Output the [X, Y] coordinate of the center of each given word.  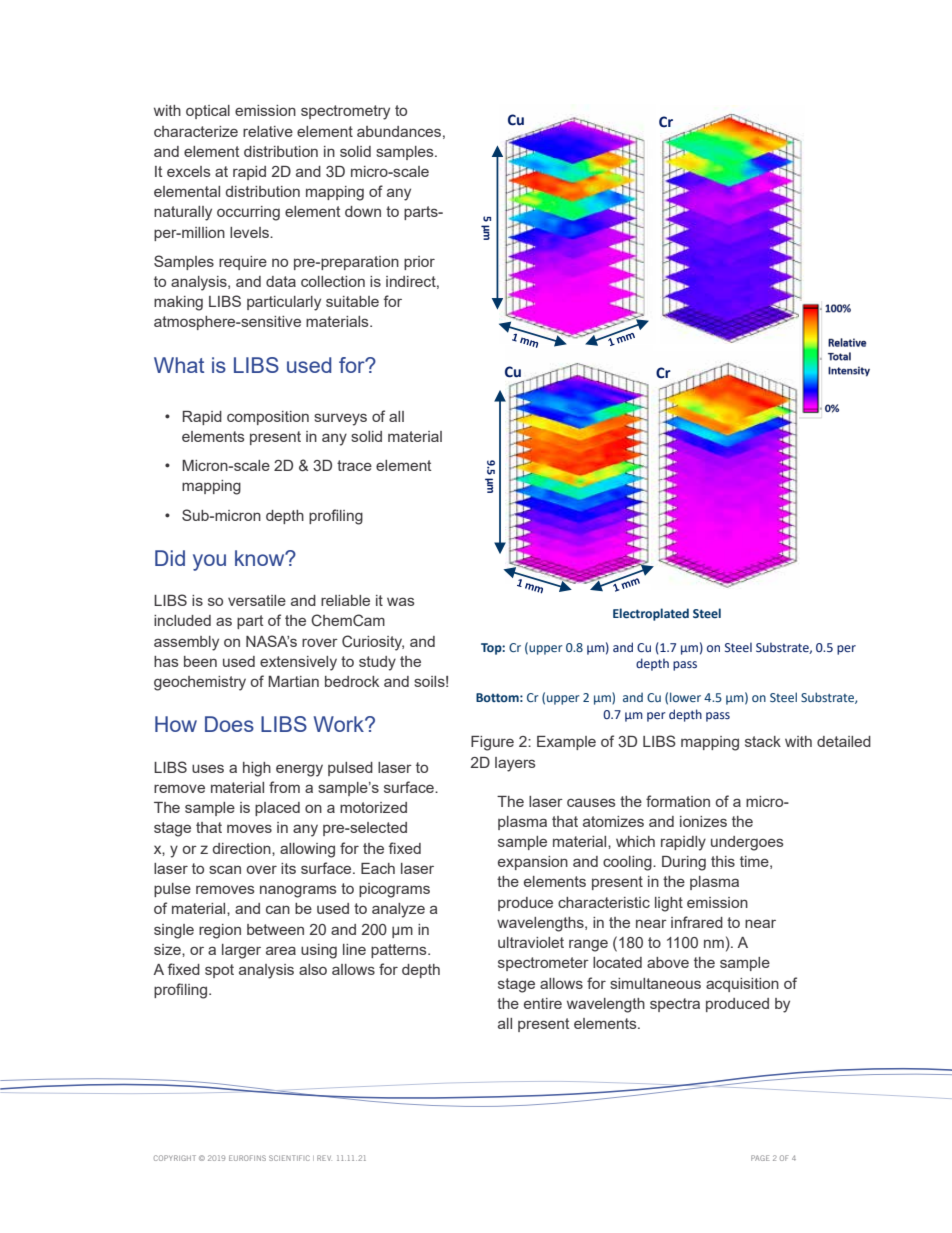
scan [225, 869]
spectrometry [345, 112]
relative [268, 131]
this [723, 861]
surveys [340, 419]
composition [268, 418]
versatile [257, 600]
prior [419, 263]
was [401, 601]
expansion [533, 863]
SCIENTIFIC [289, 1158]
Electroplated [651, 614]
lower [685, 697]
